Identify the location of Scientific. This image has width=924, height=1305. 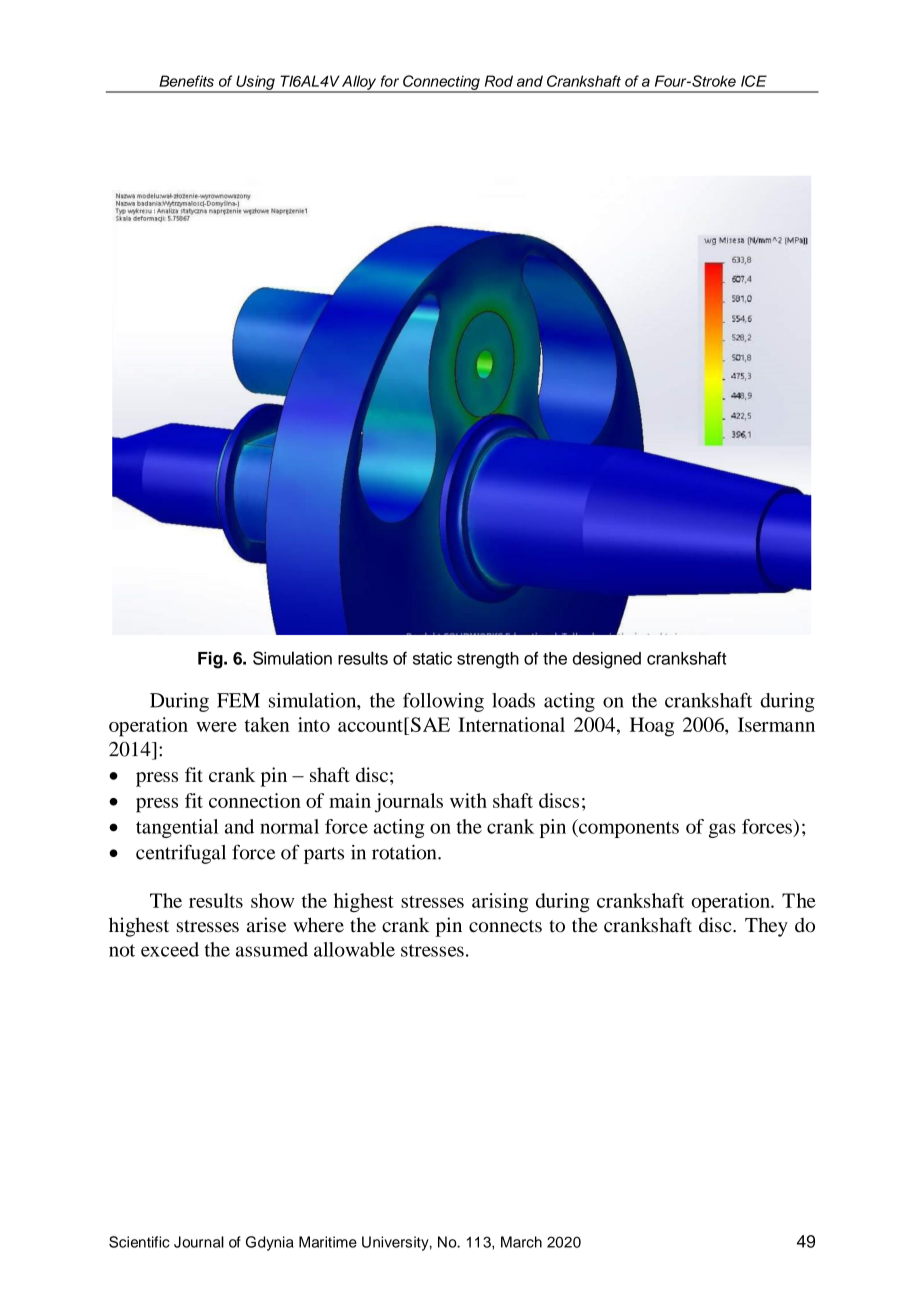
(139, 1242).
